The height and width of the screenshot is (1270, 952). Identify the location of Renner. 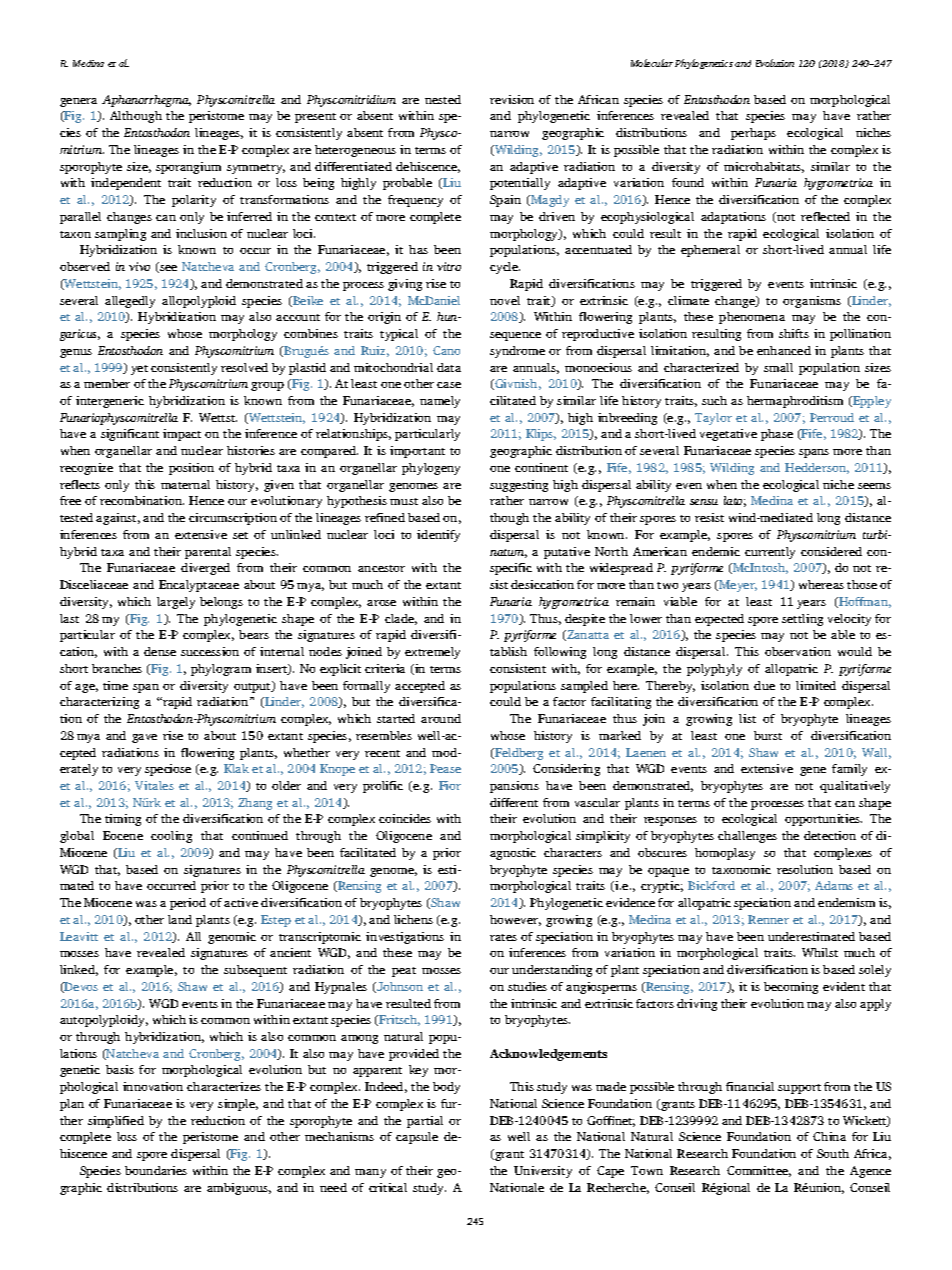
(768, 919).
